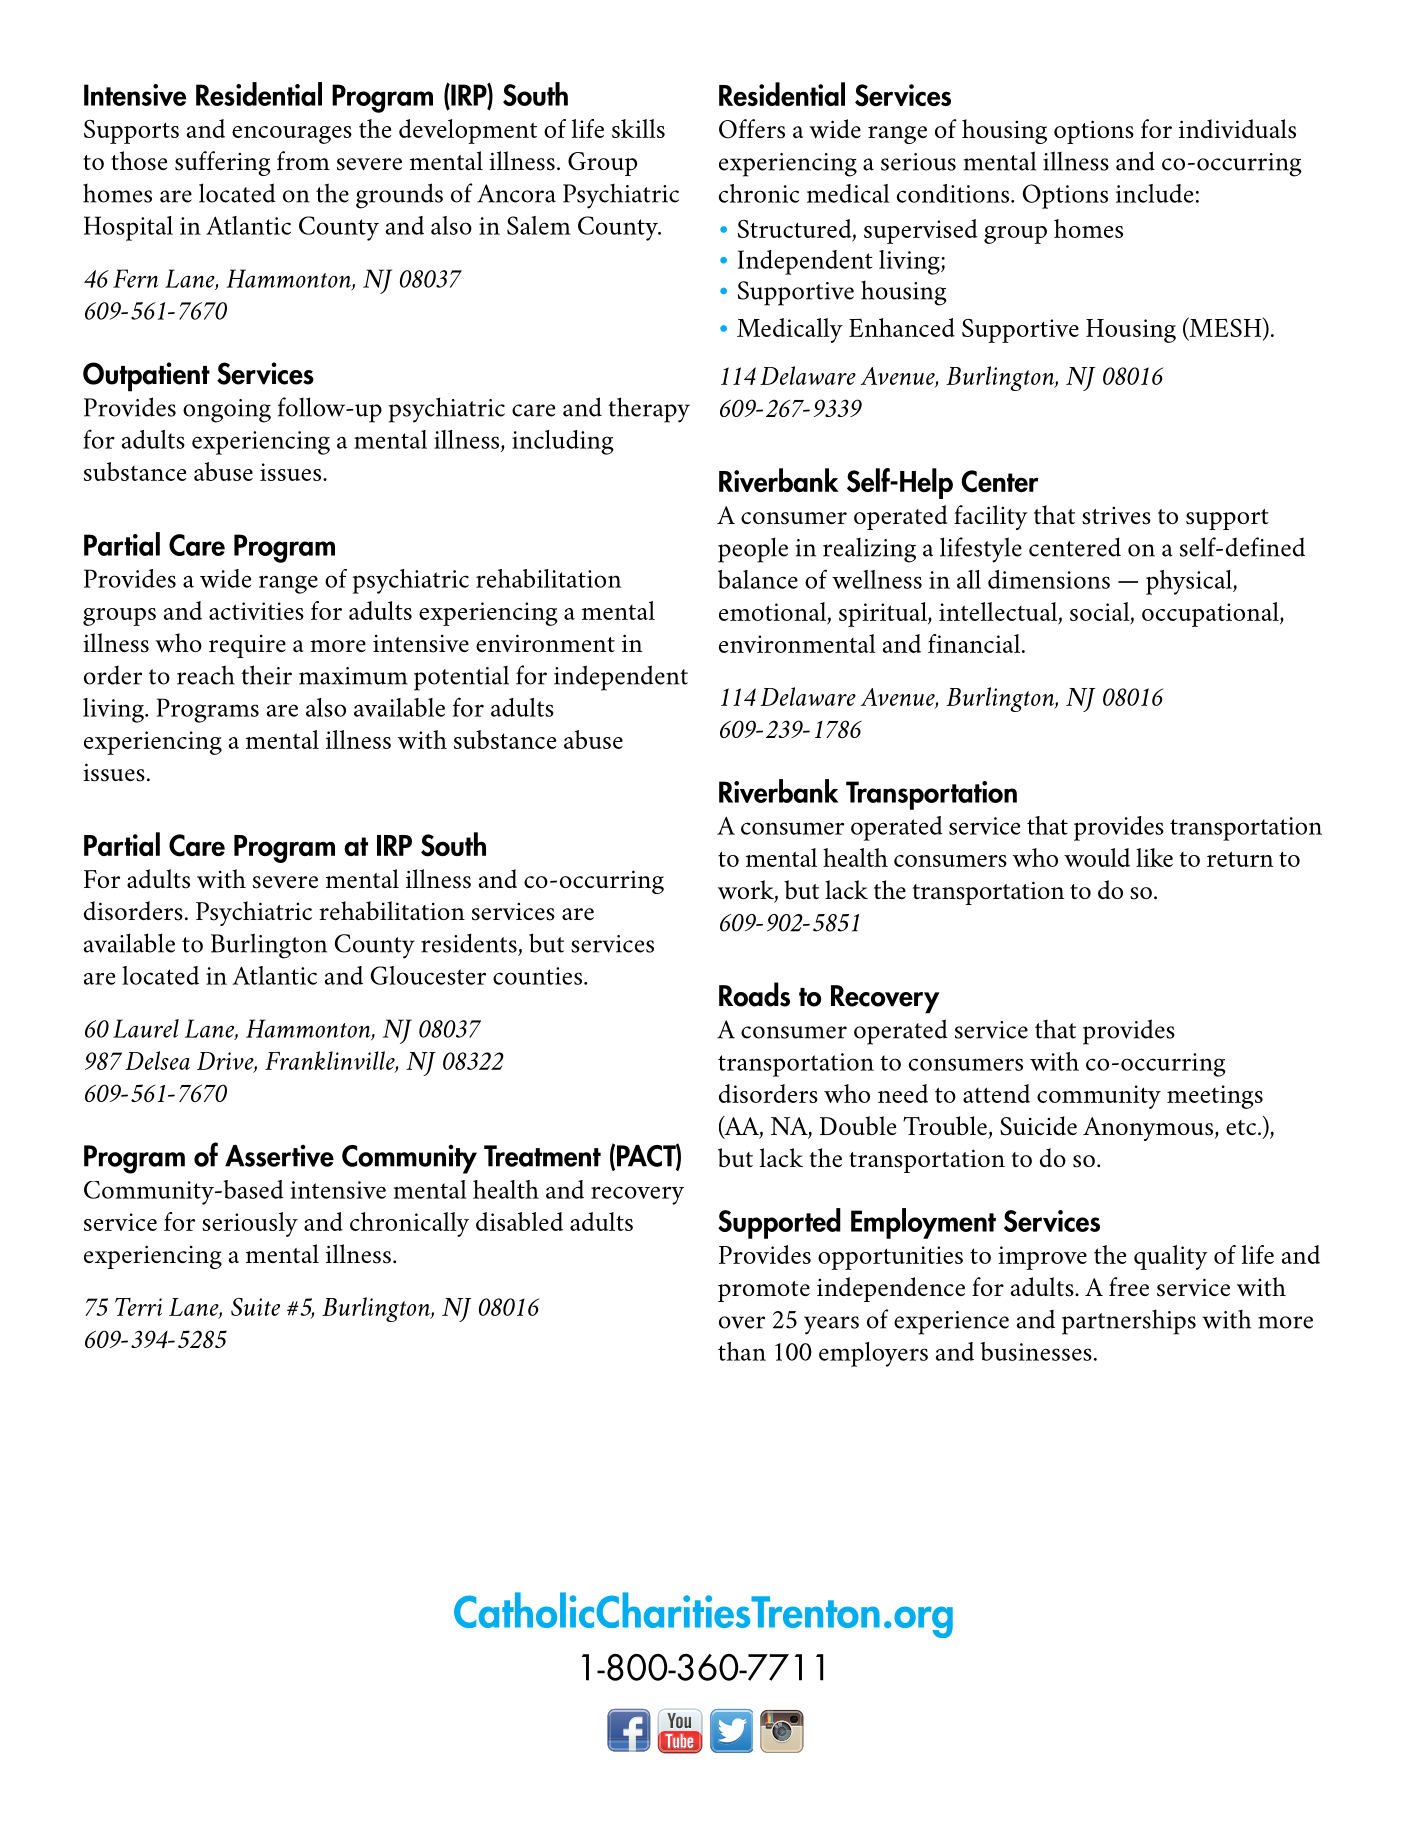 The width and height of the screenshot is (1408, 1822). I want to click on activities, so click(256, 611).
